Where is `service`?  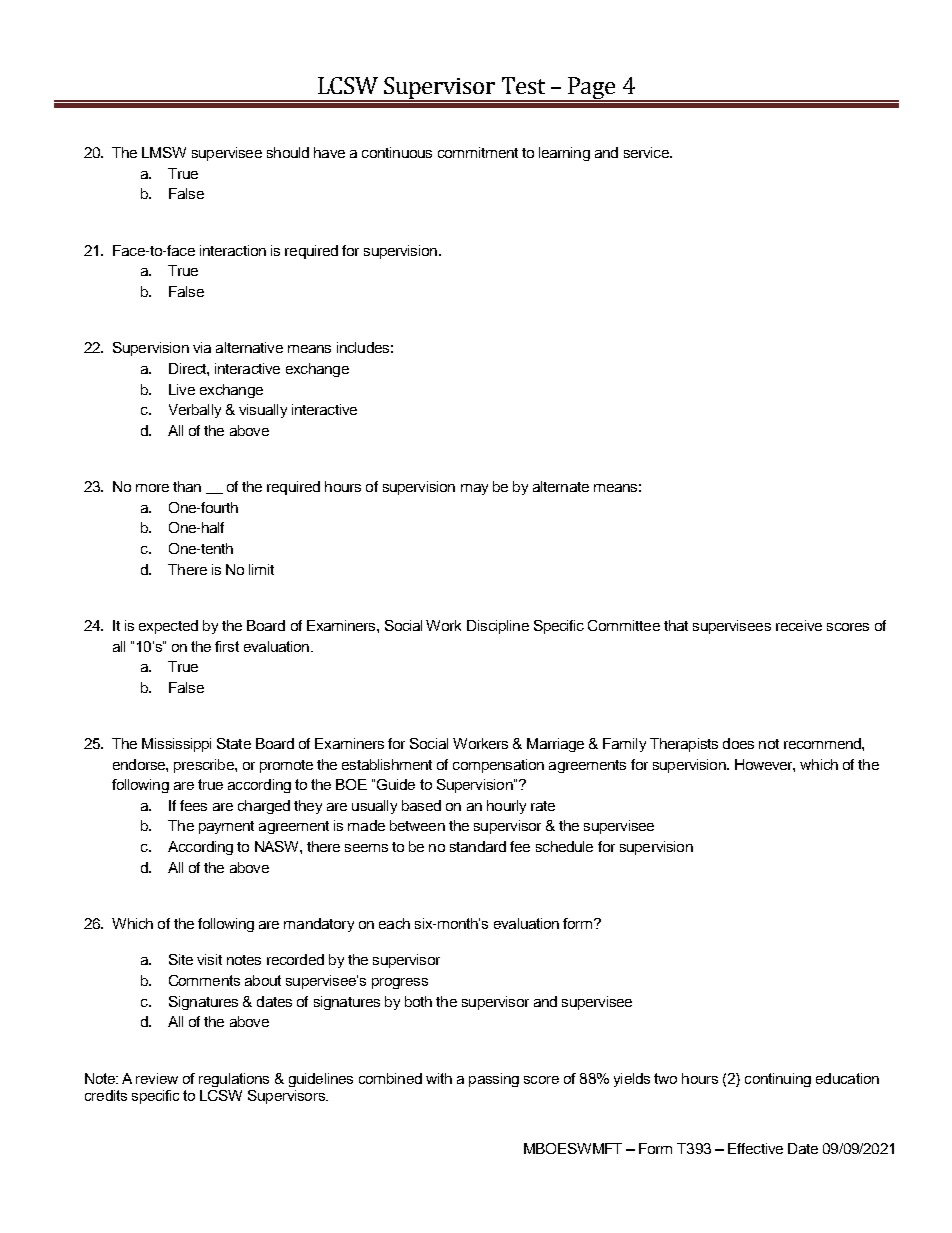 service is located at coordinates (647, 152).
